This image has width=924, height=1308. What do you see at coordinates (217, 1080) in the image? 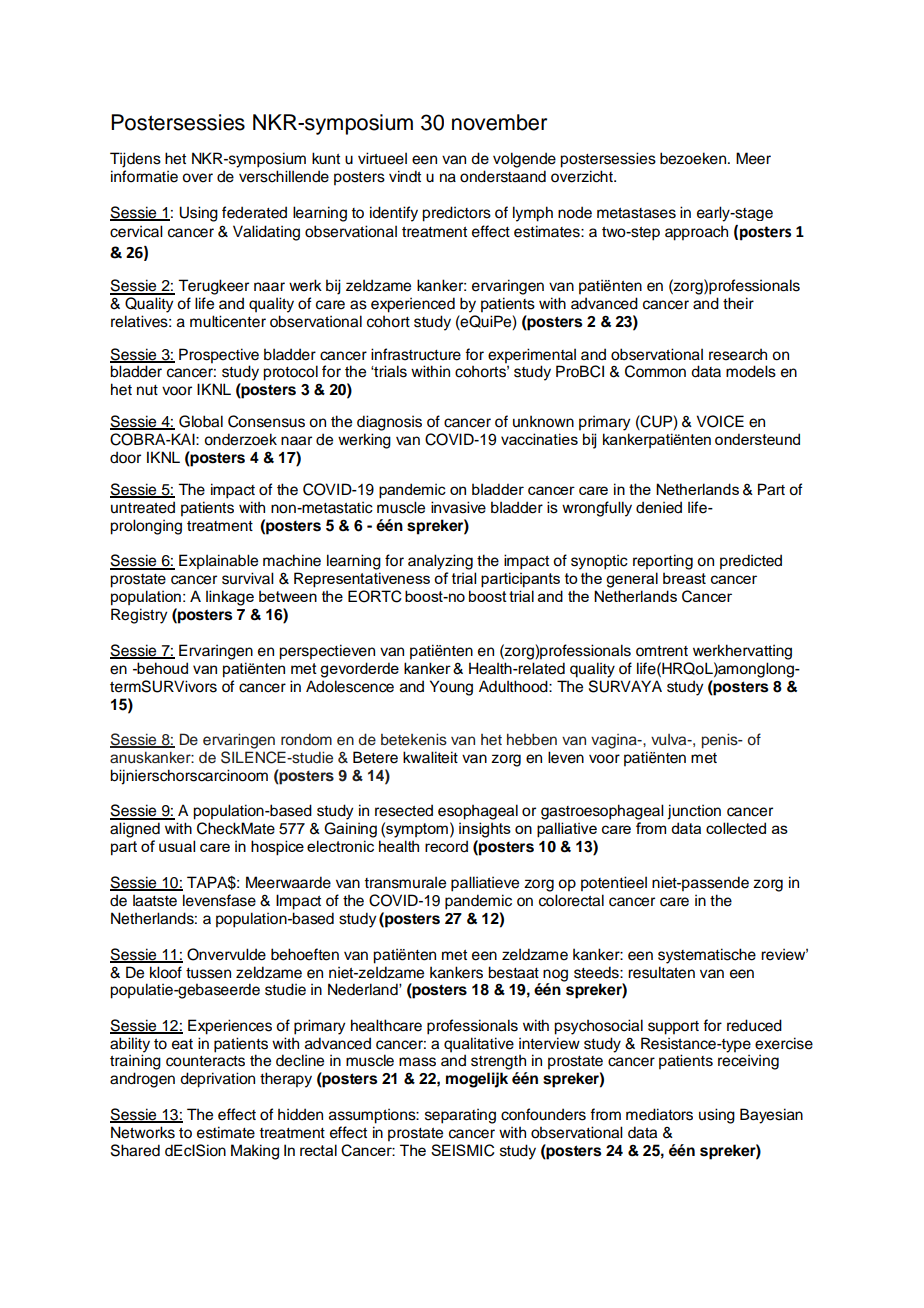
I see `deprivation` at bounding box center [217, 1080].
